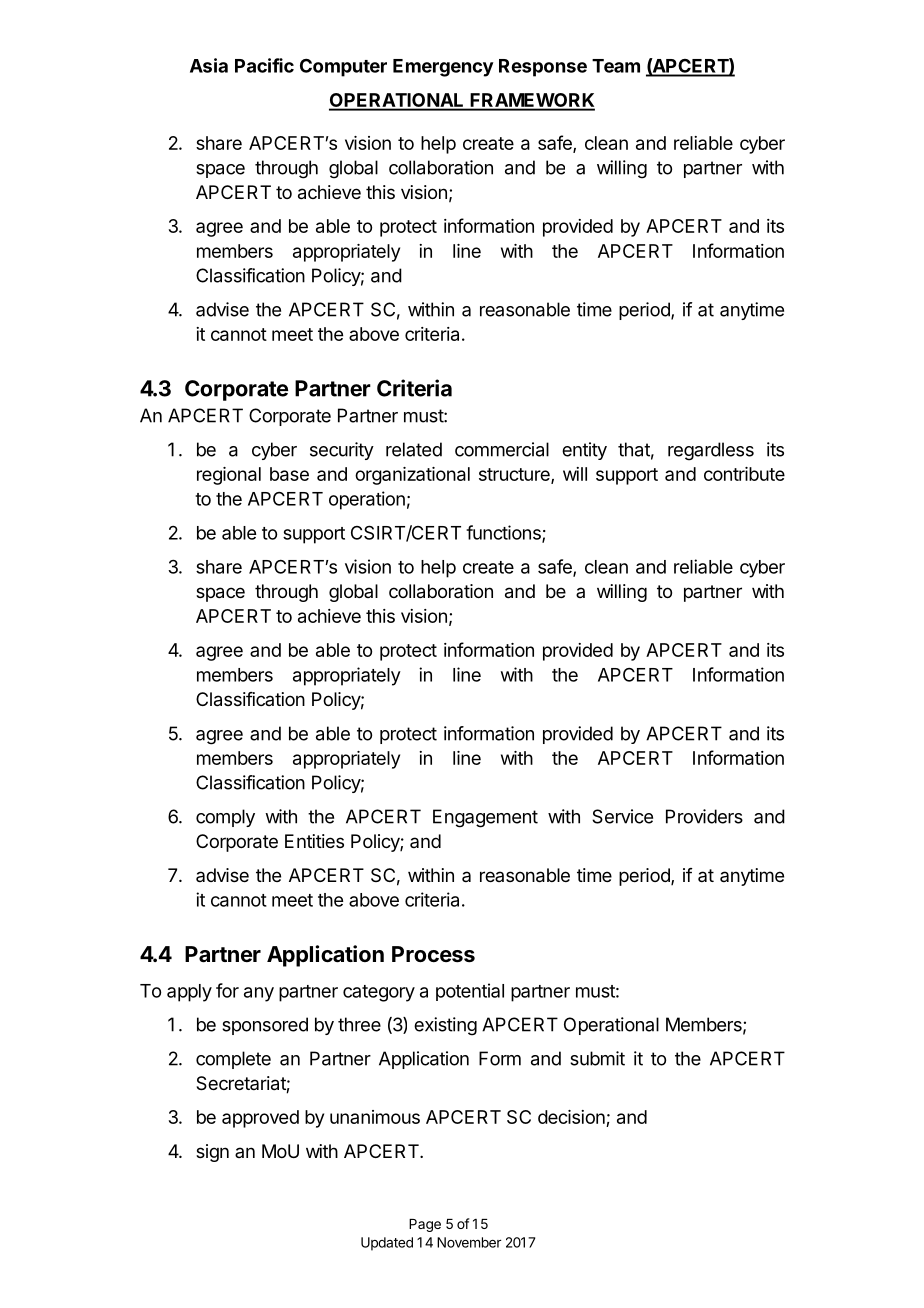  What do you see at coordinates (704, 816) in the page?
I see `Providers` at bounding box center [704, 816].
